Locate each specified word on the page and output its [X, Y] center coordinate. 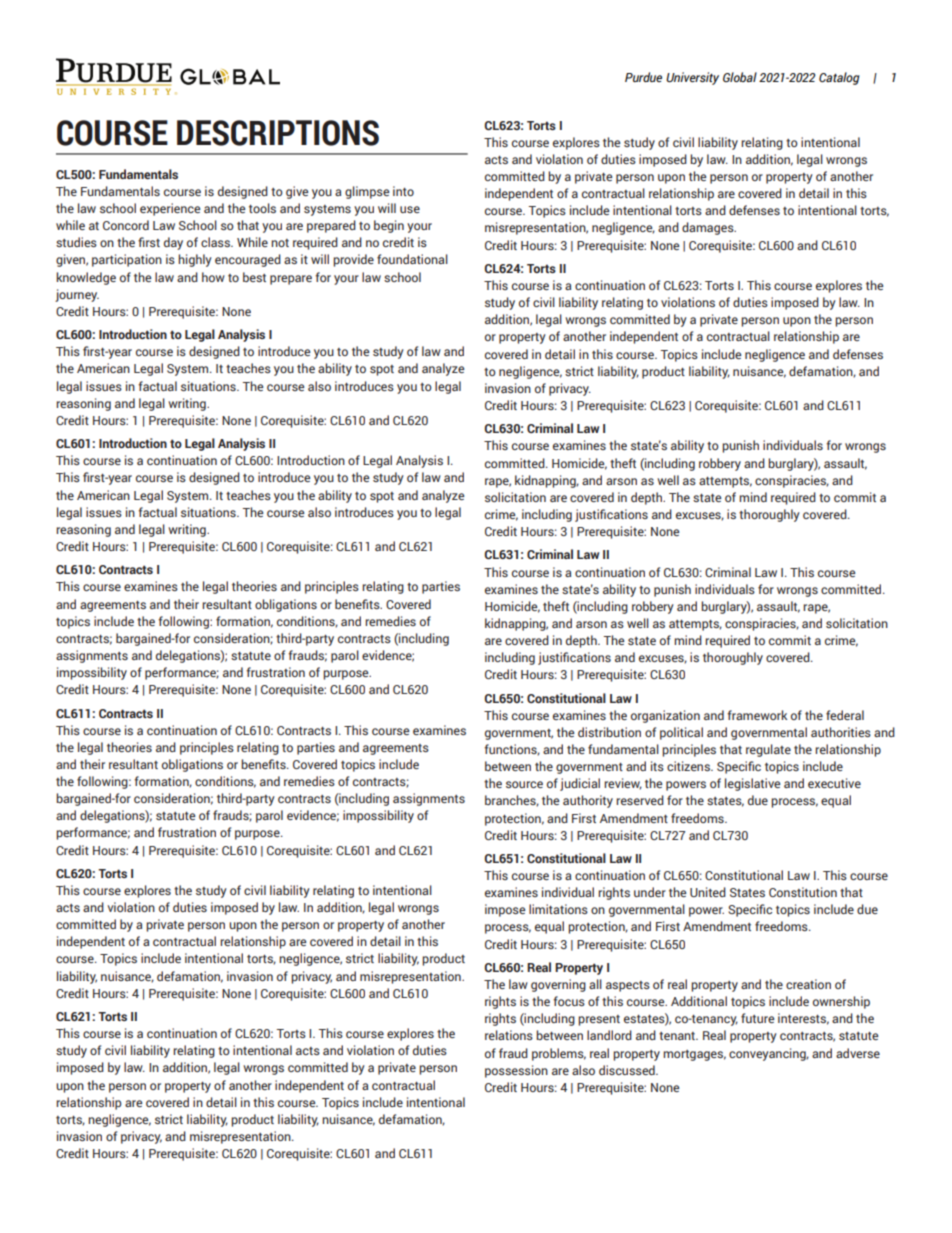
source [524, 784]
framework [757, 715]
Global [740, 77]
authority [588, 801]
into [403, 191]
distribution [609, 732]
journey [77, 295]
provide [353, 260]
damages [709, 228]
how [213, 277]
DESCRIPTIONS [278, 133]
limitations [558, 909]
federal [845, 715]
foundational [412, 259]
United [708, 892]
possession [516, 1071]
